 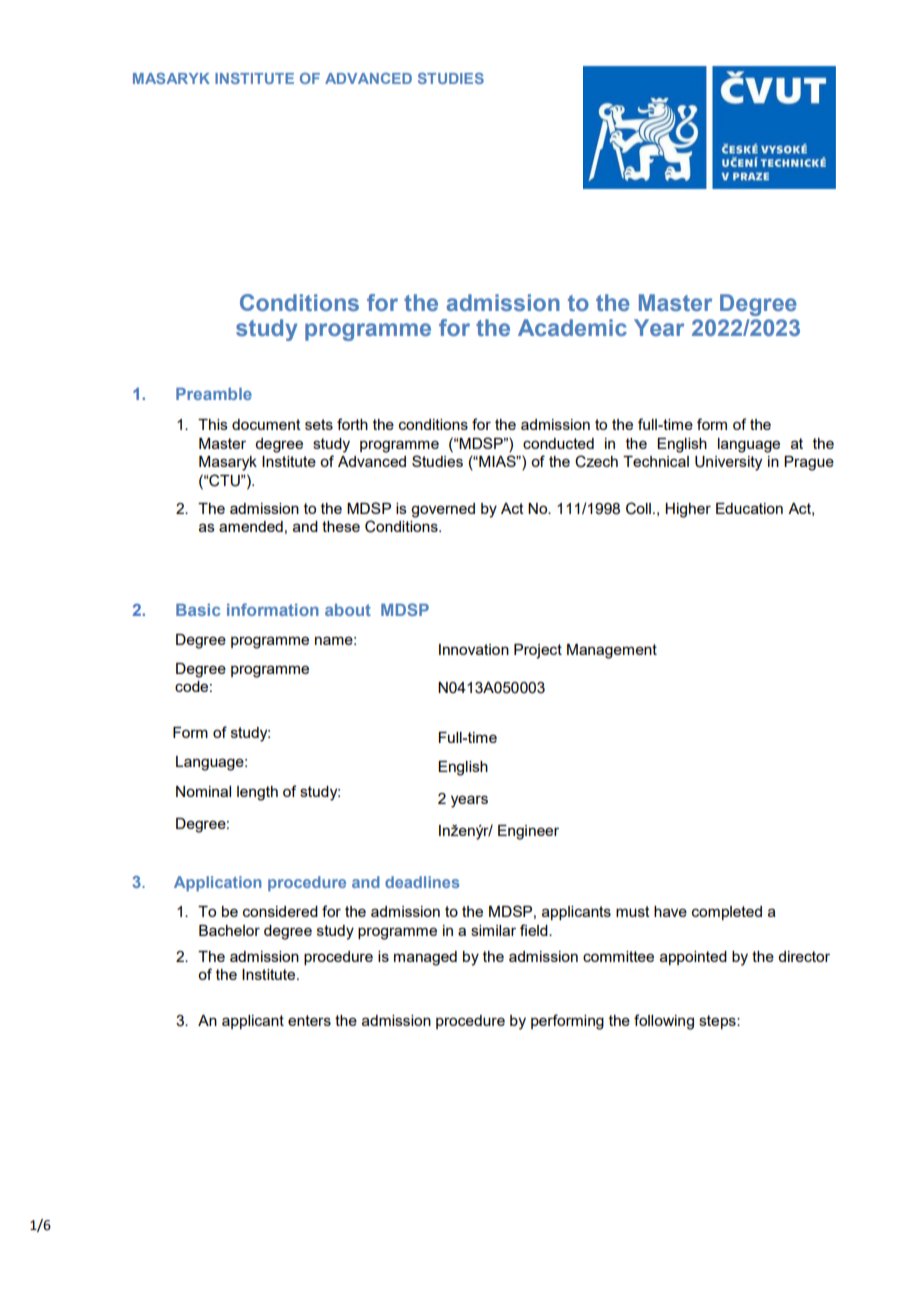 What do you see at coordinates (214, 394) in the image?
I see `Preamble` at bounding box center [214, 394].
